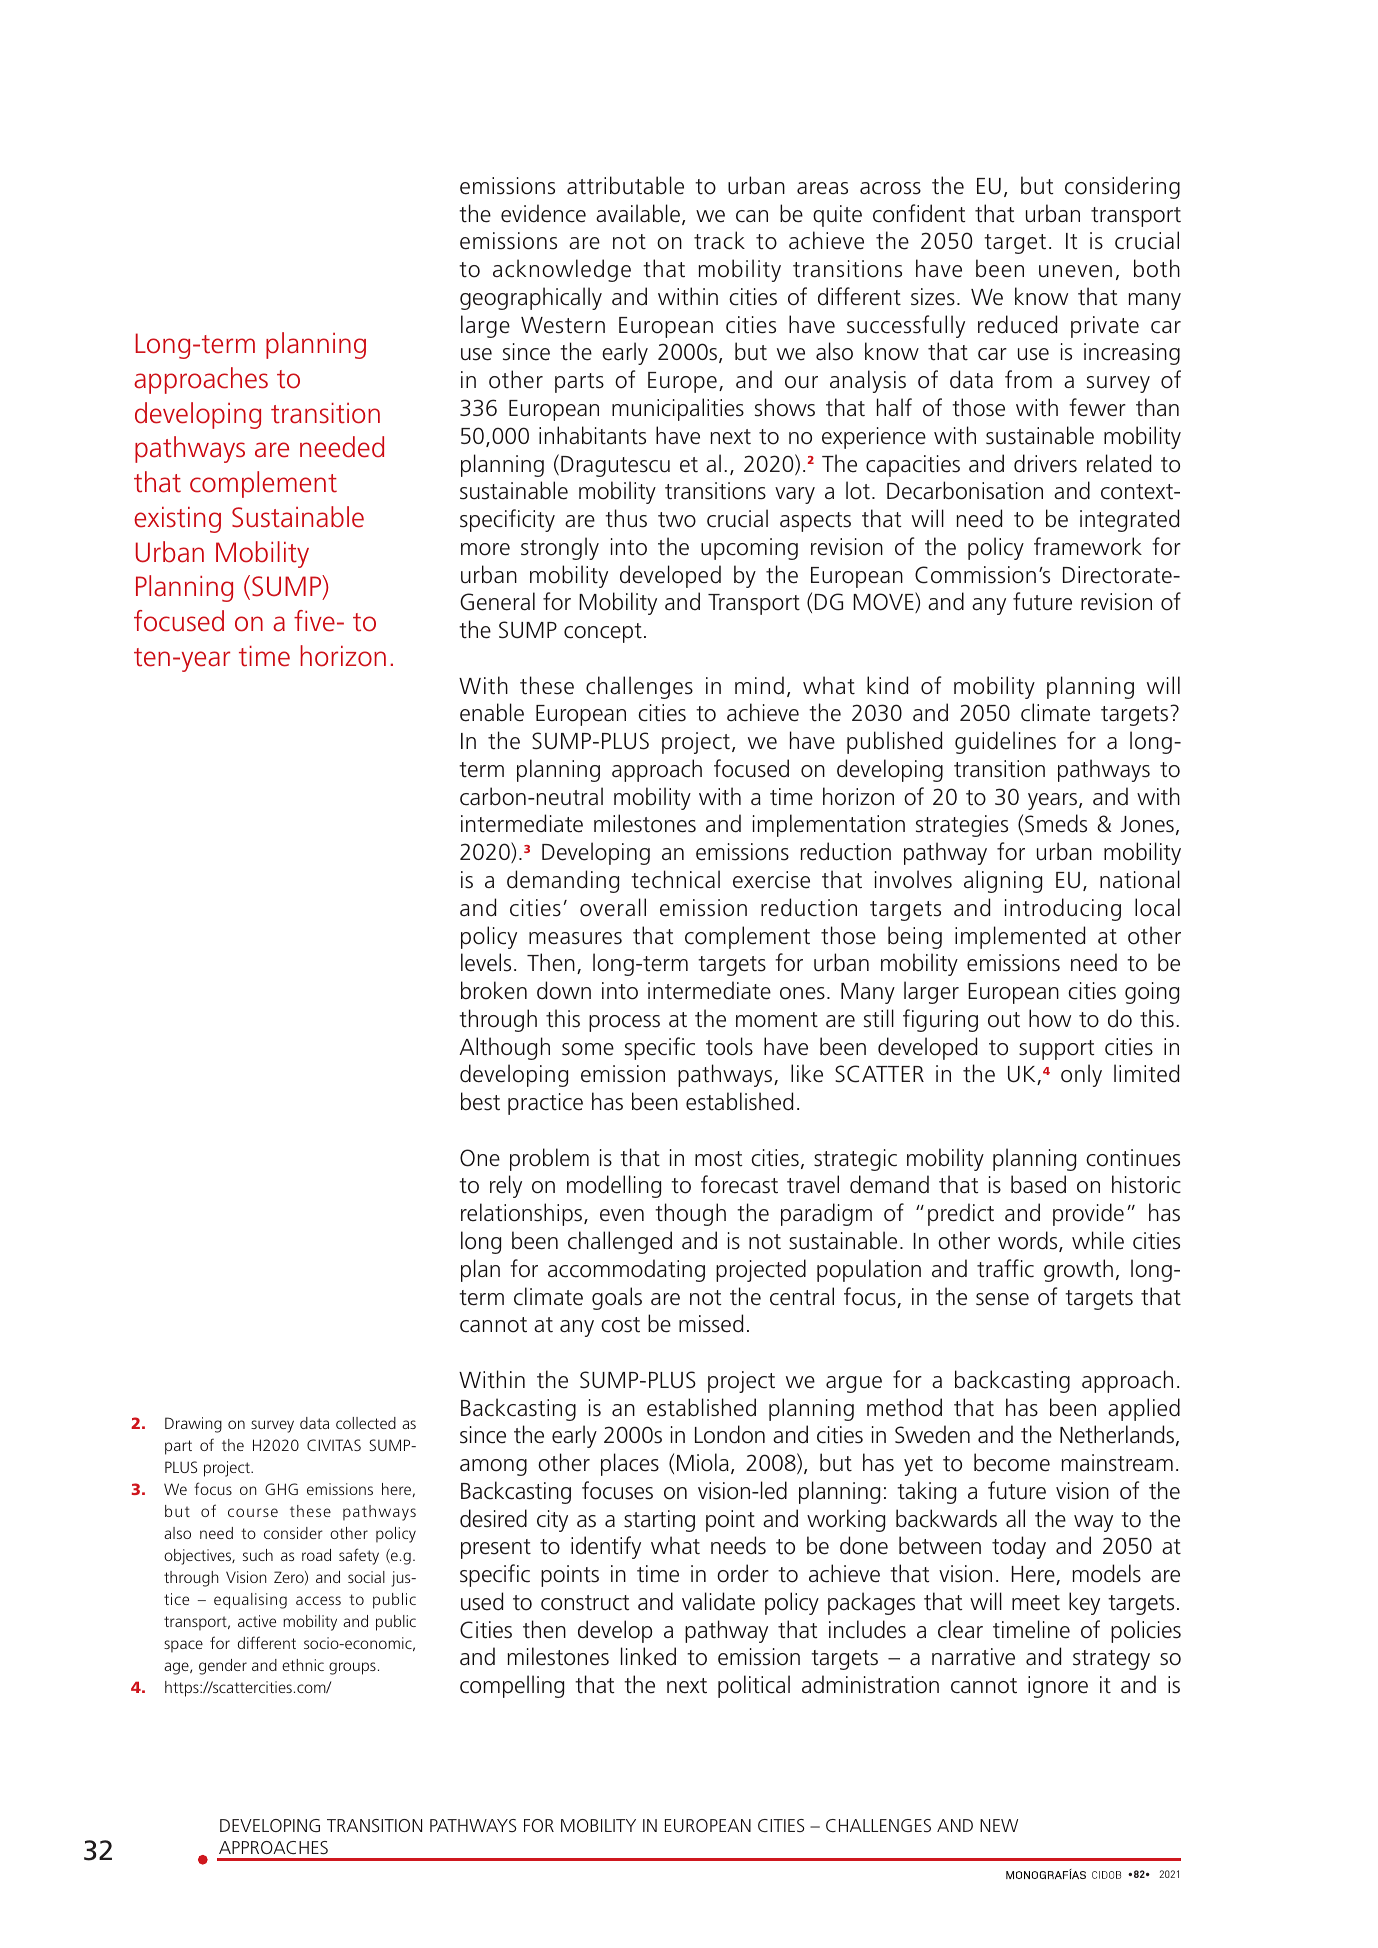 This screenshot has width=1378, height=1948. Describe the element at coordinates (1004, 1020) in the screenshot. I see `out` at that location.
